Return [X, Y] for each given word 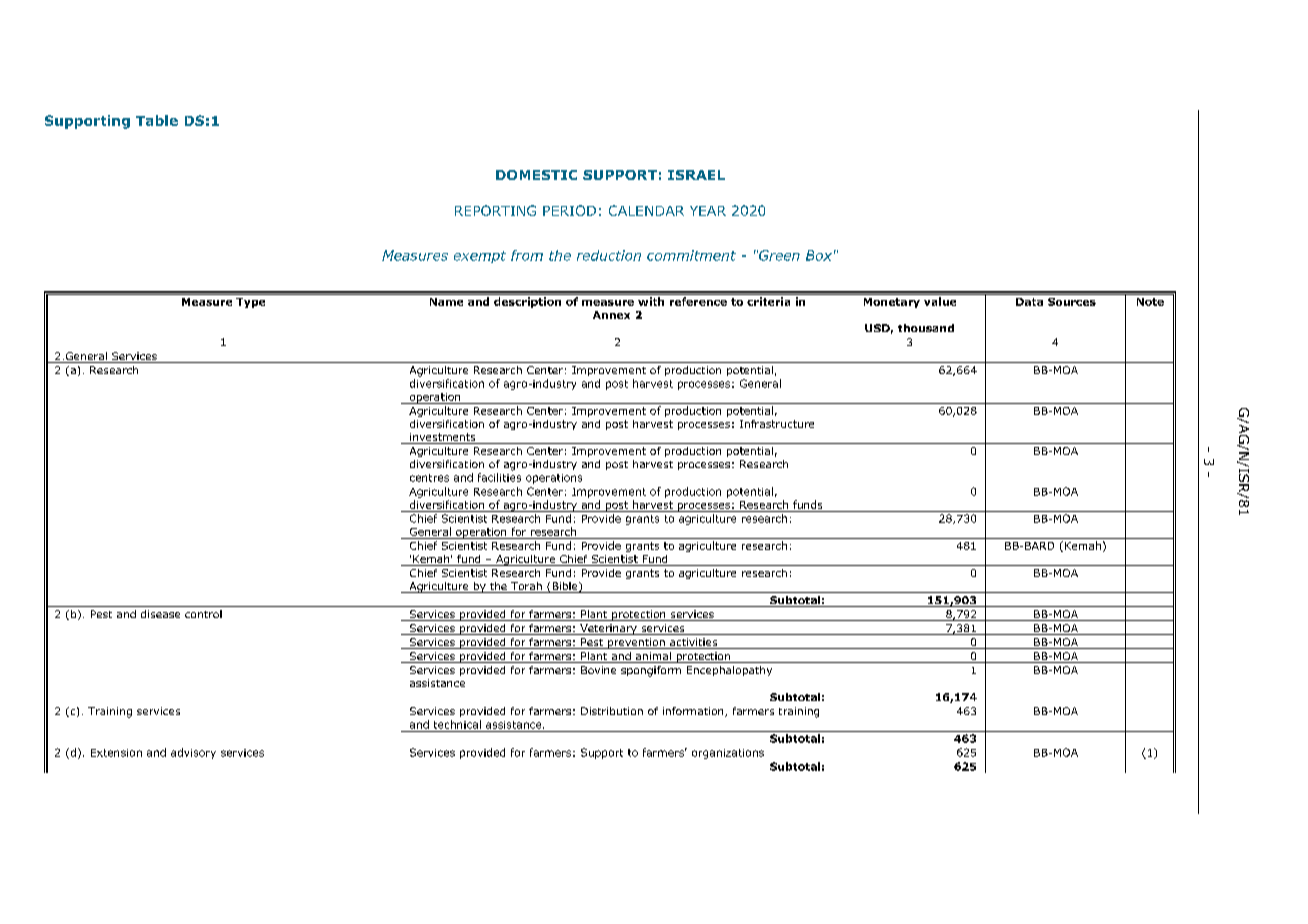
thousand [926, 328]
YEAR [708, 211]
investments [443, 438]
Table [157, 120]
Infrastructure [777, 424]
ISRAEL [696, 175]
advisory [193, 753]
